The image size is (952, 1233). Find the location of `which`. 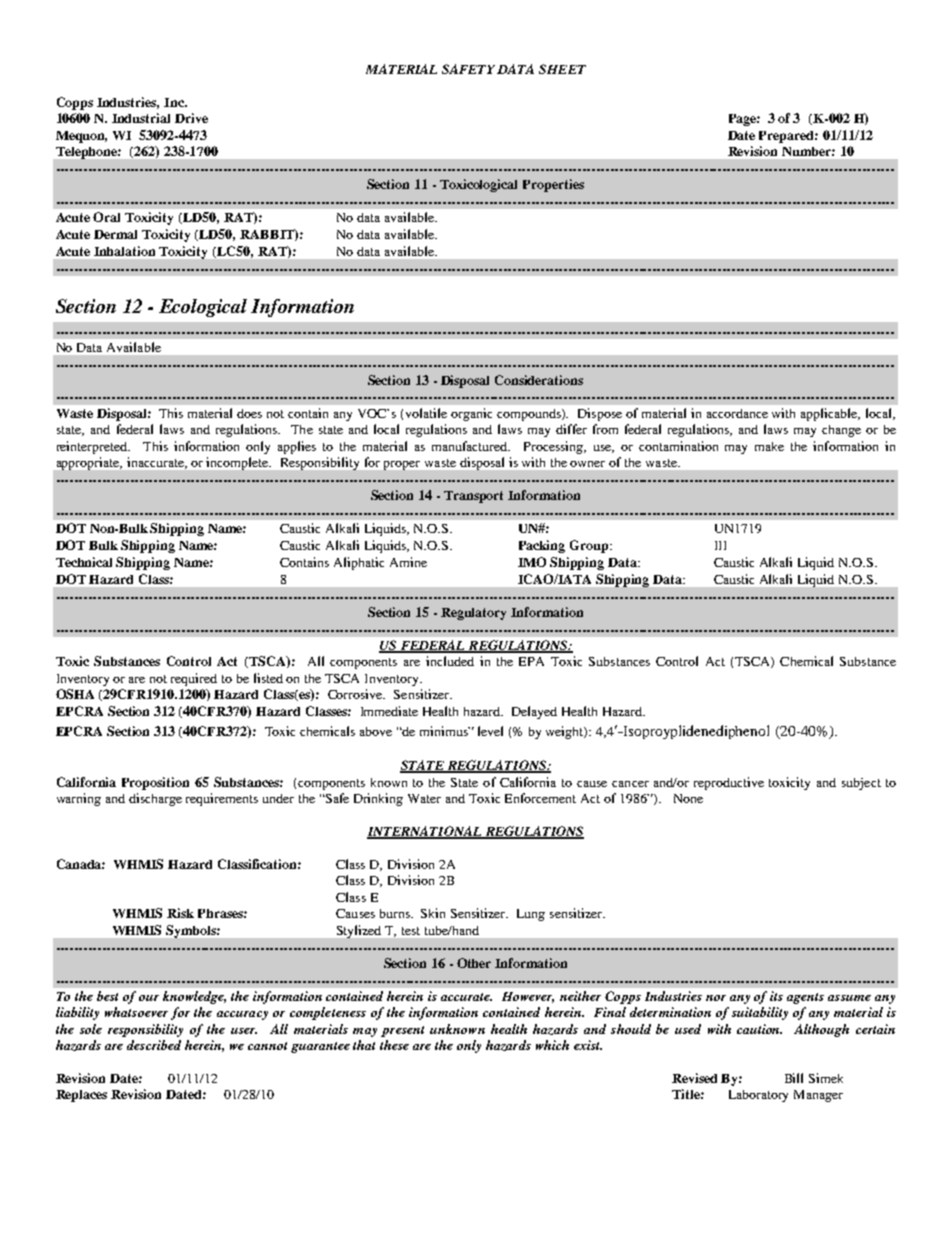

which is located at coordinates (552, 1045).
